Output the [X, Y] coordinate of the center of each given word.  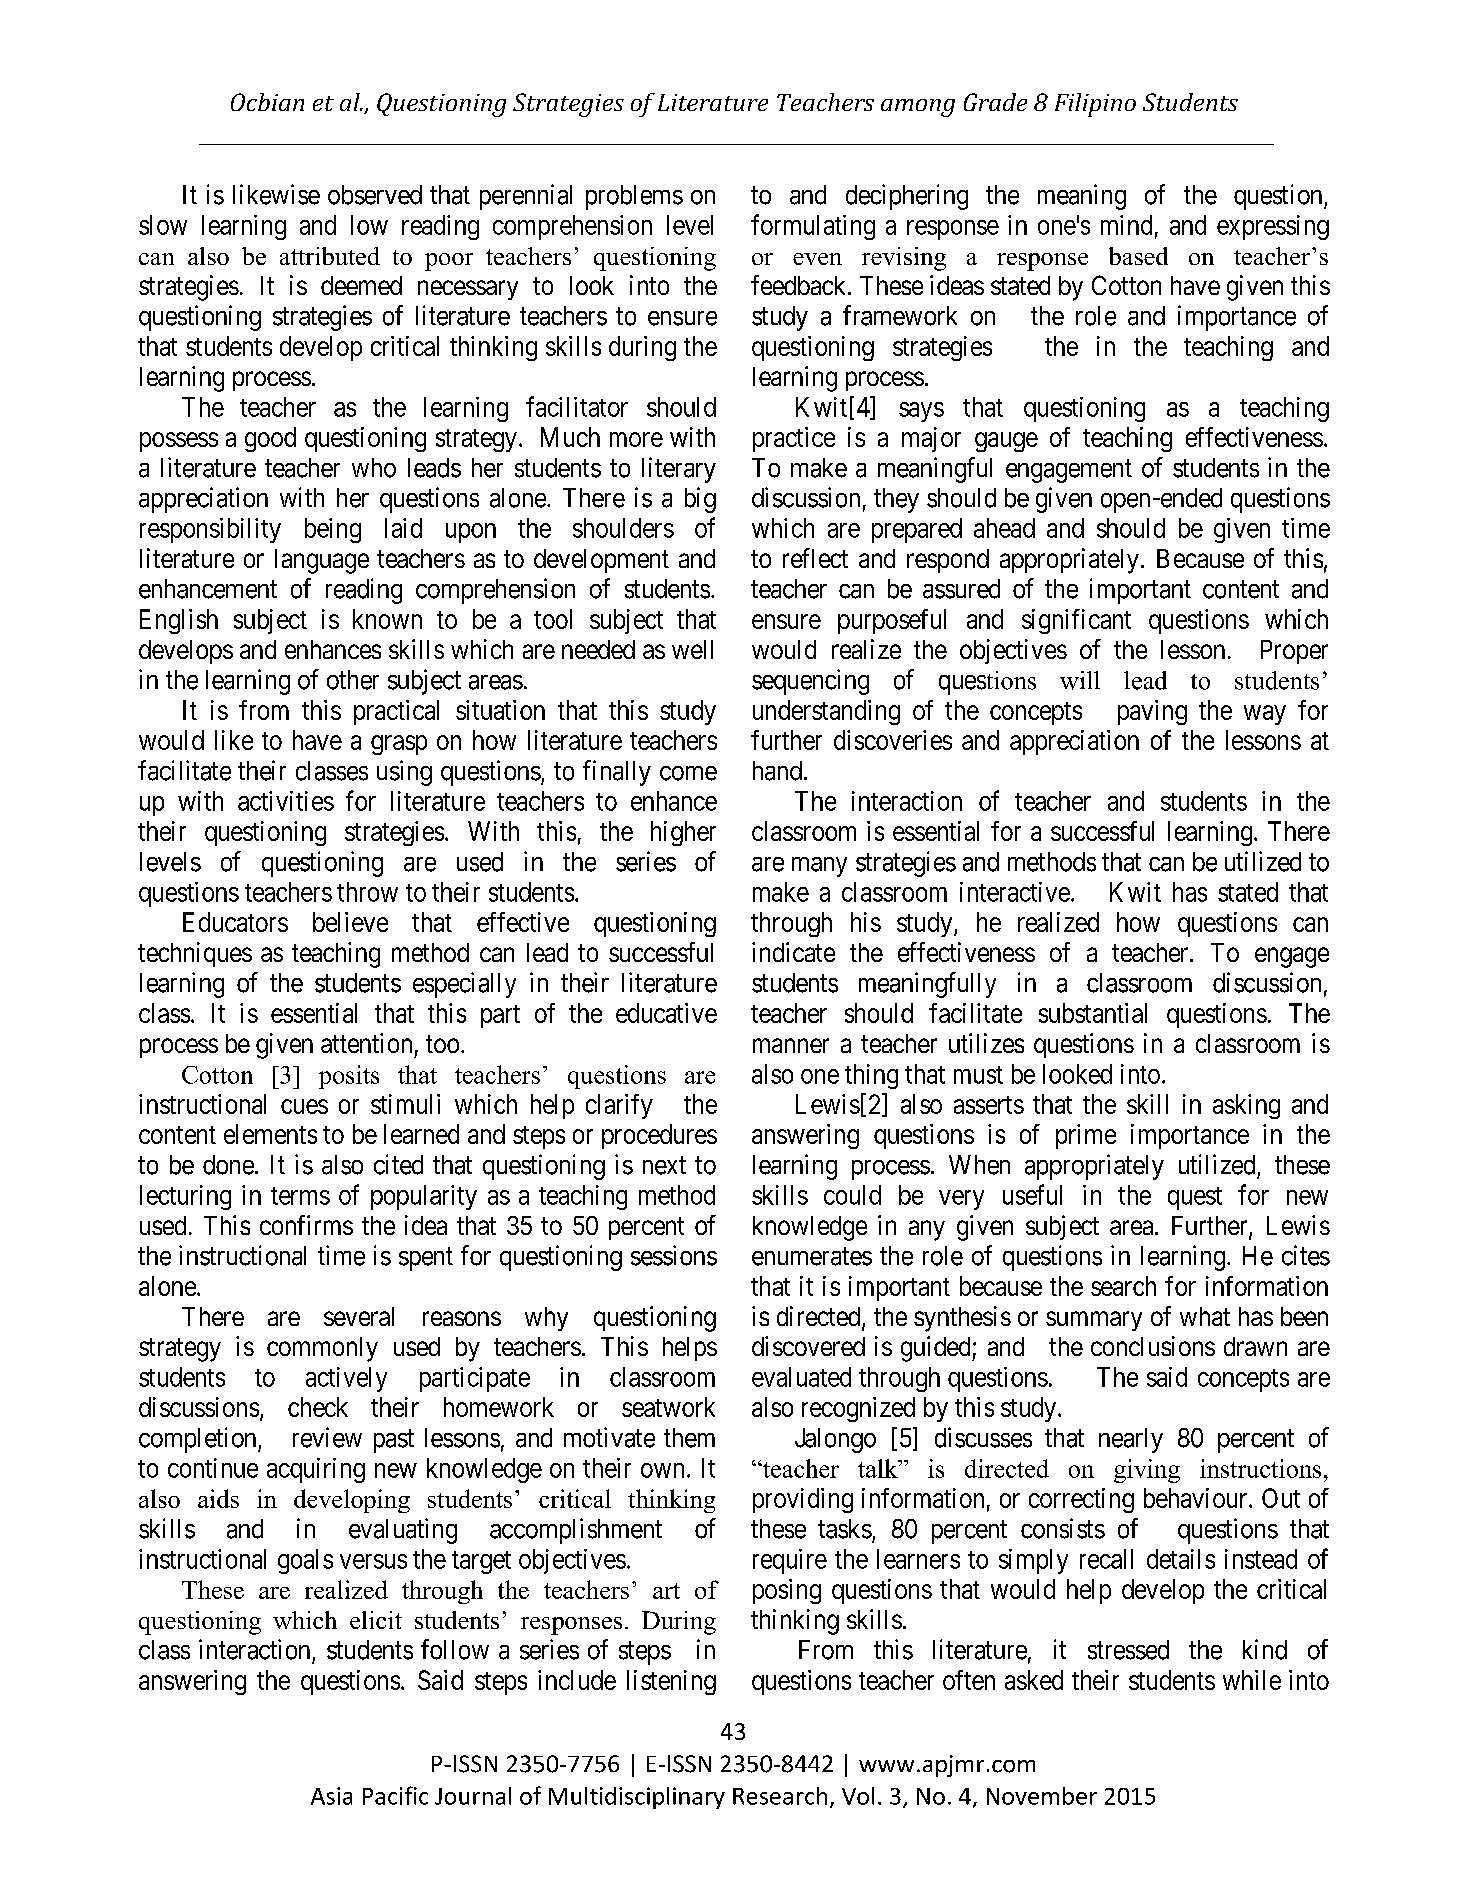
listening [671, 1682]
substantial [1093, 1013]
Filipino [1095, 105]
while [1252, 1680]
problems [634, 197]
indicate [793, 952]
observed [375, 195]
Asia [331, 1796]
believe [350, 922]
